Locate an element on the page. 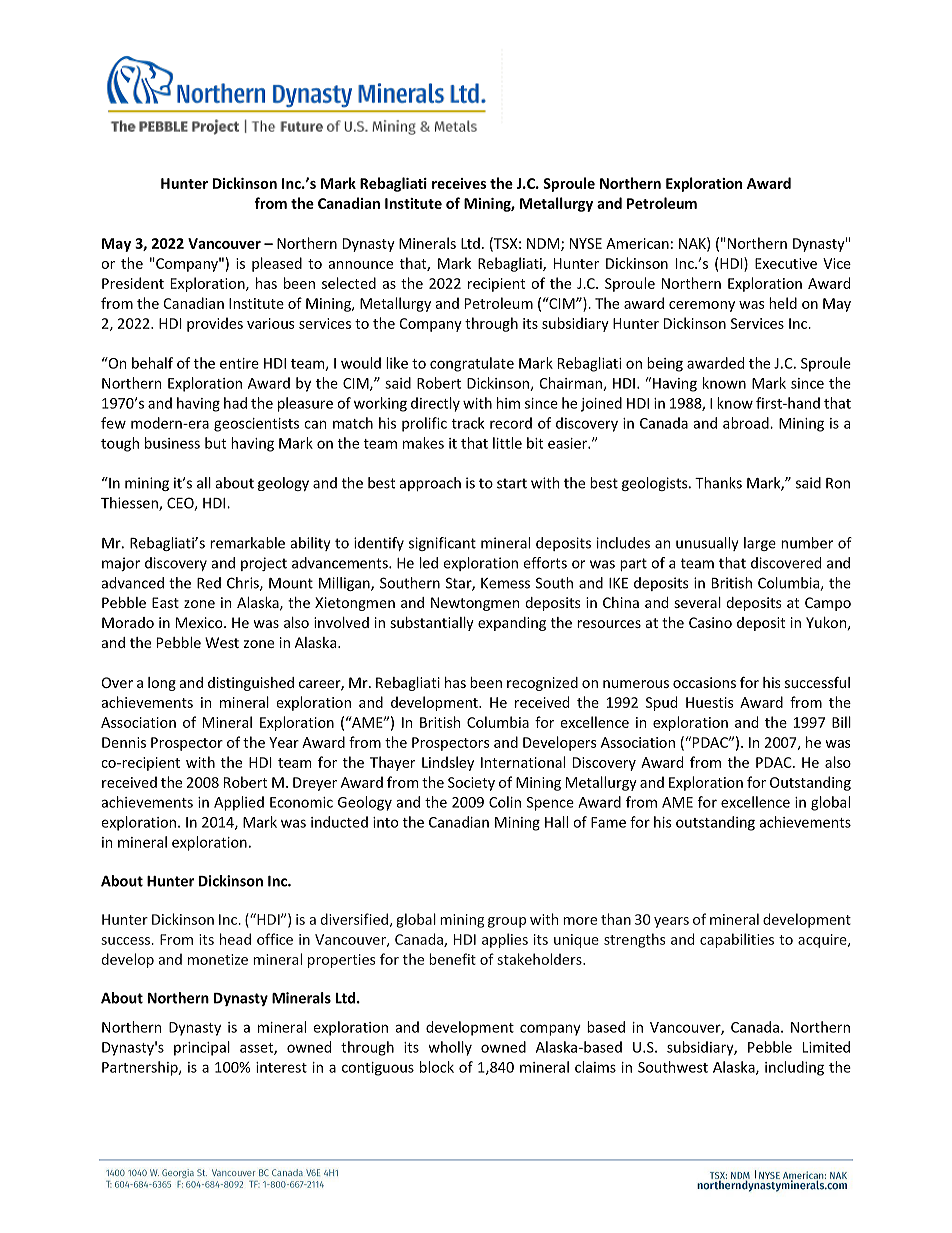 The width and height of the document is (952, 1233). entire is located at coordinates (239, 363).
